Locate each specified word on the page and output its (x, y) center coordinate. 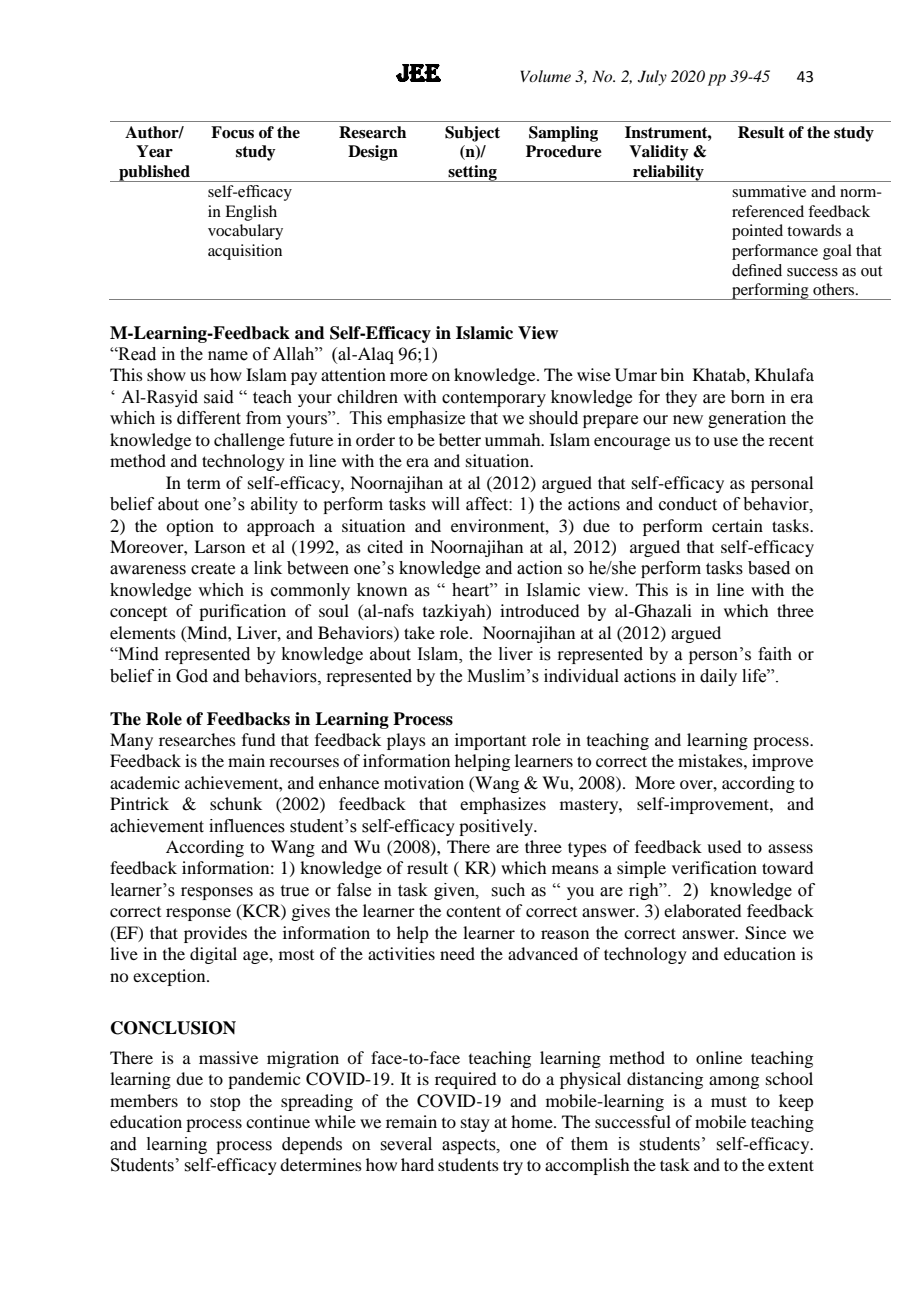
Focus (232, 132)
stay (475, 1125)
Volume (545, 76)
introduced (539, 610)
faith (775, 654)
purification (242, 612)
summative (769, 191)
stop (225, 1103)
